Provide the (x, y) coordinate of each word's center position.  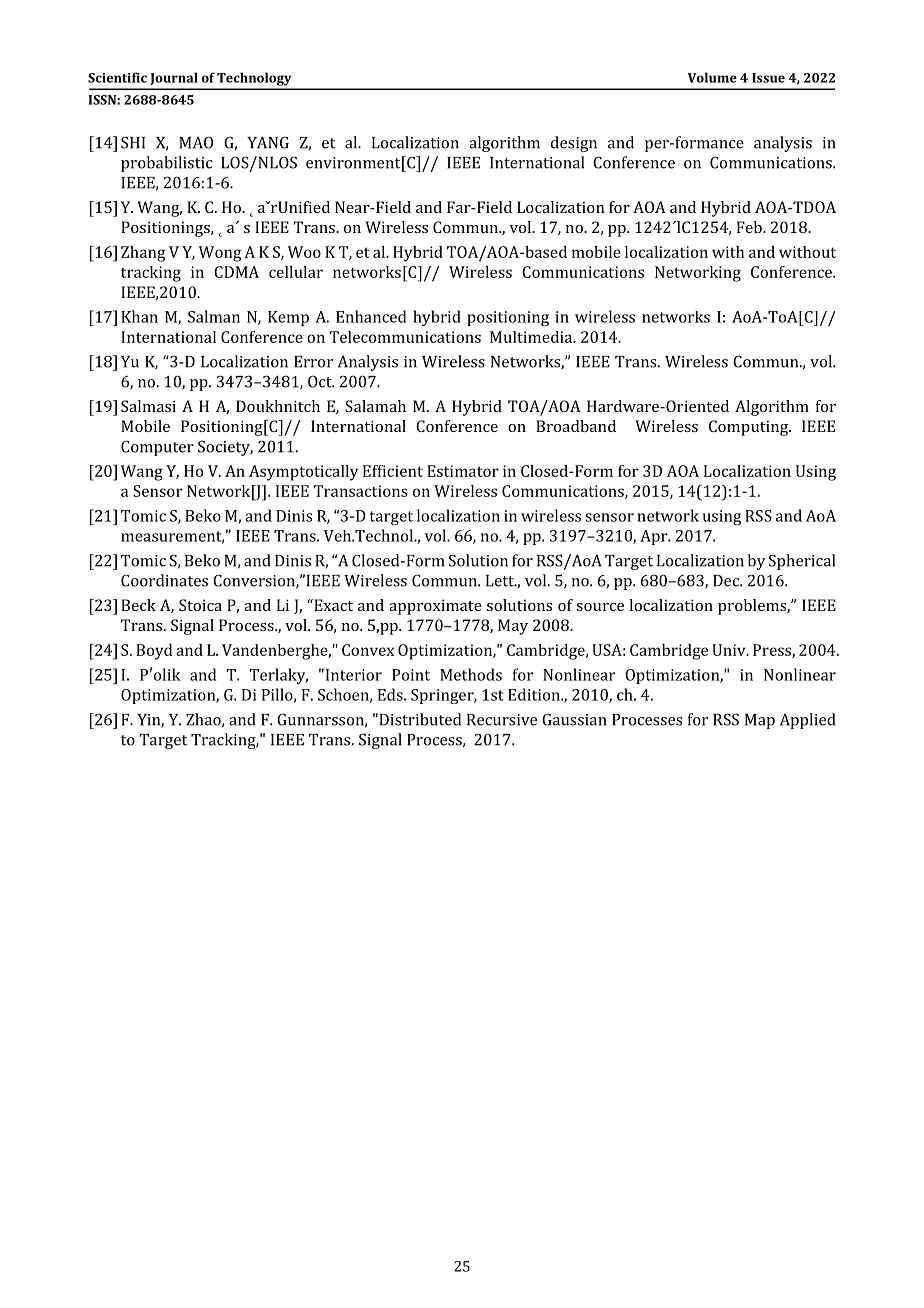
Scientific (117, 77)
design (574, 144)
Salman (214, 316)
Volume (712, 77)
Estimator (463, 471)
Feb (750, 227)
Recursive (502, 720)
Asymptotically (303, 473)
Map (760, 721)
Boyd (154, 652)
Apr (655, 537)
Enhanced (371, 316)
